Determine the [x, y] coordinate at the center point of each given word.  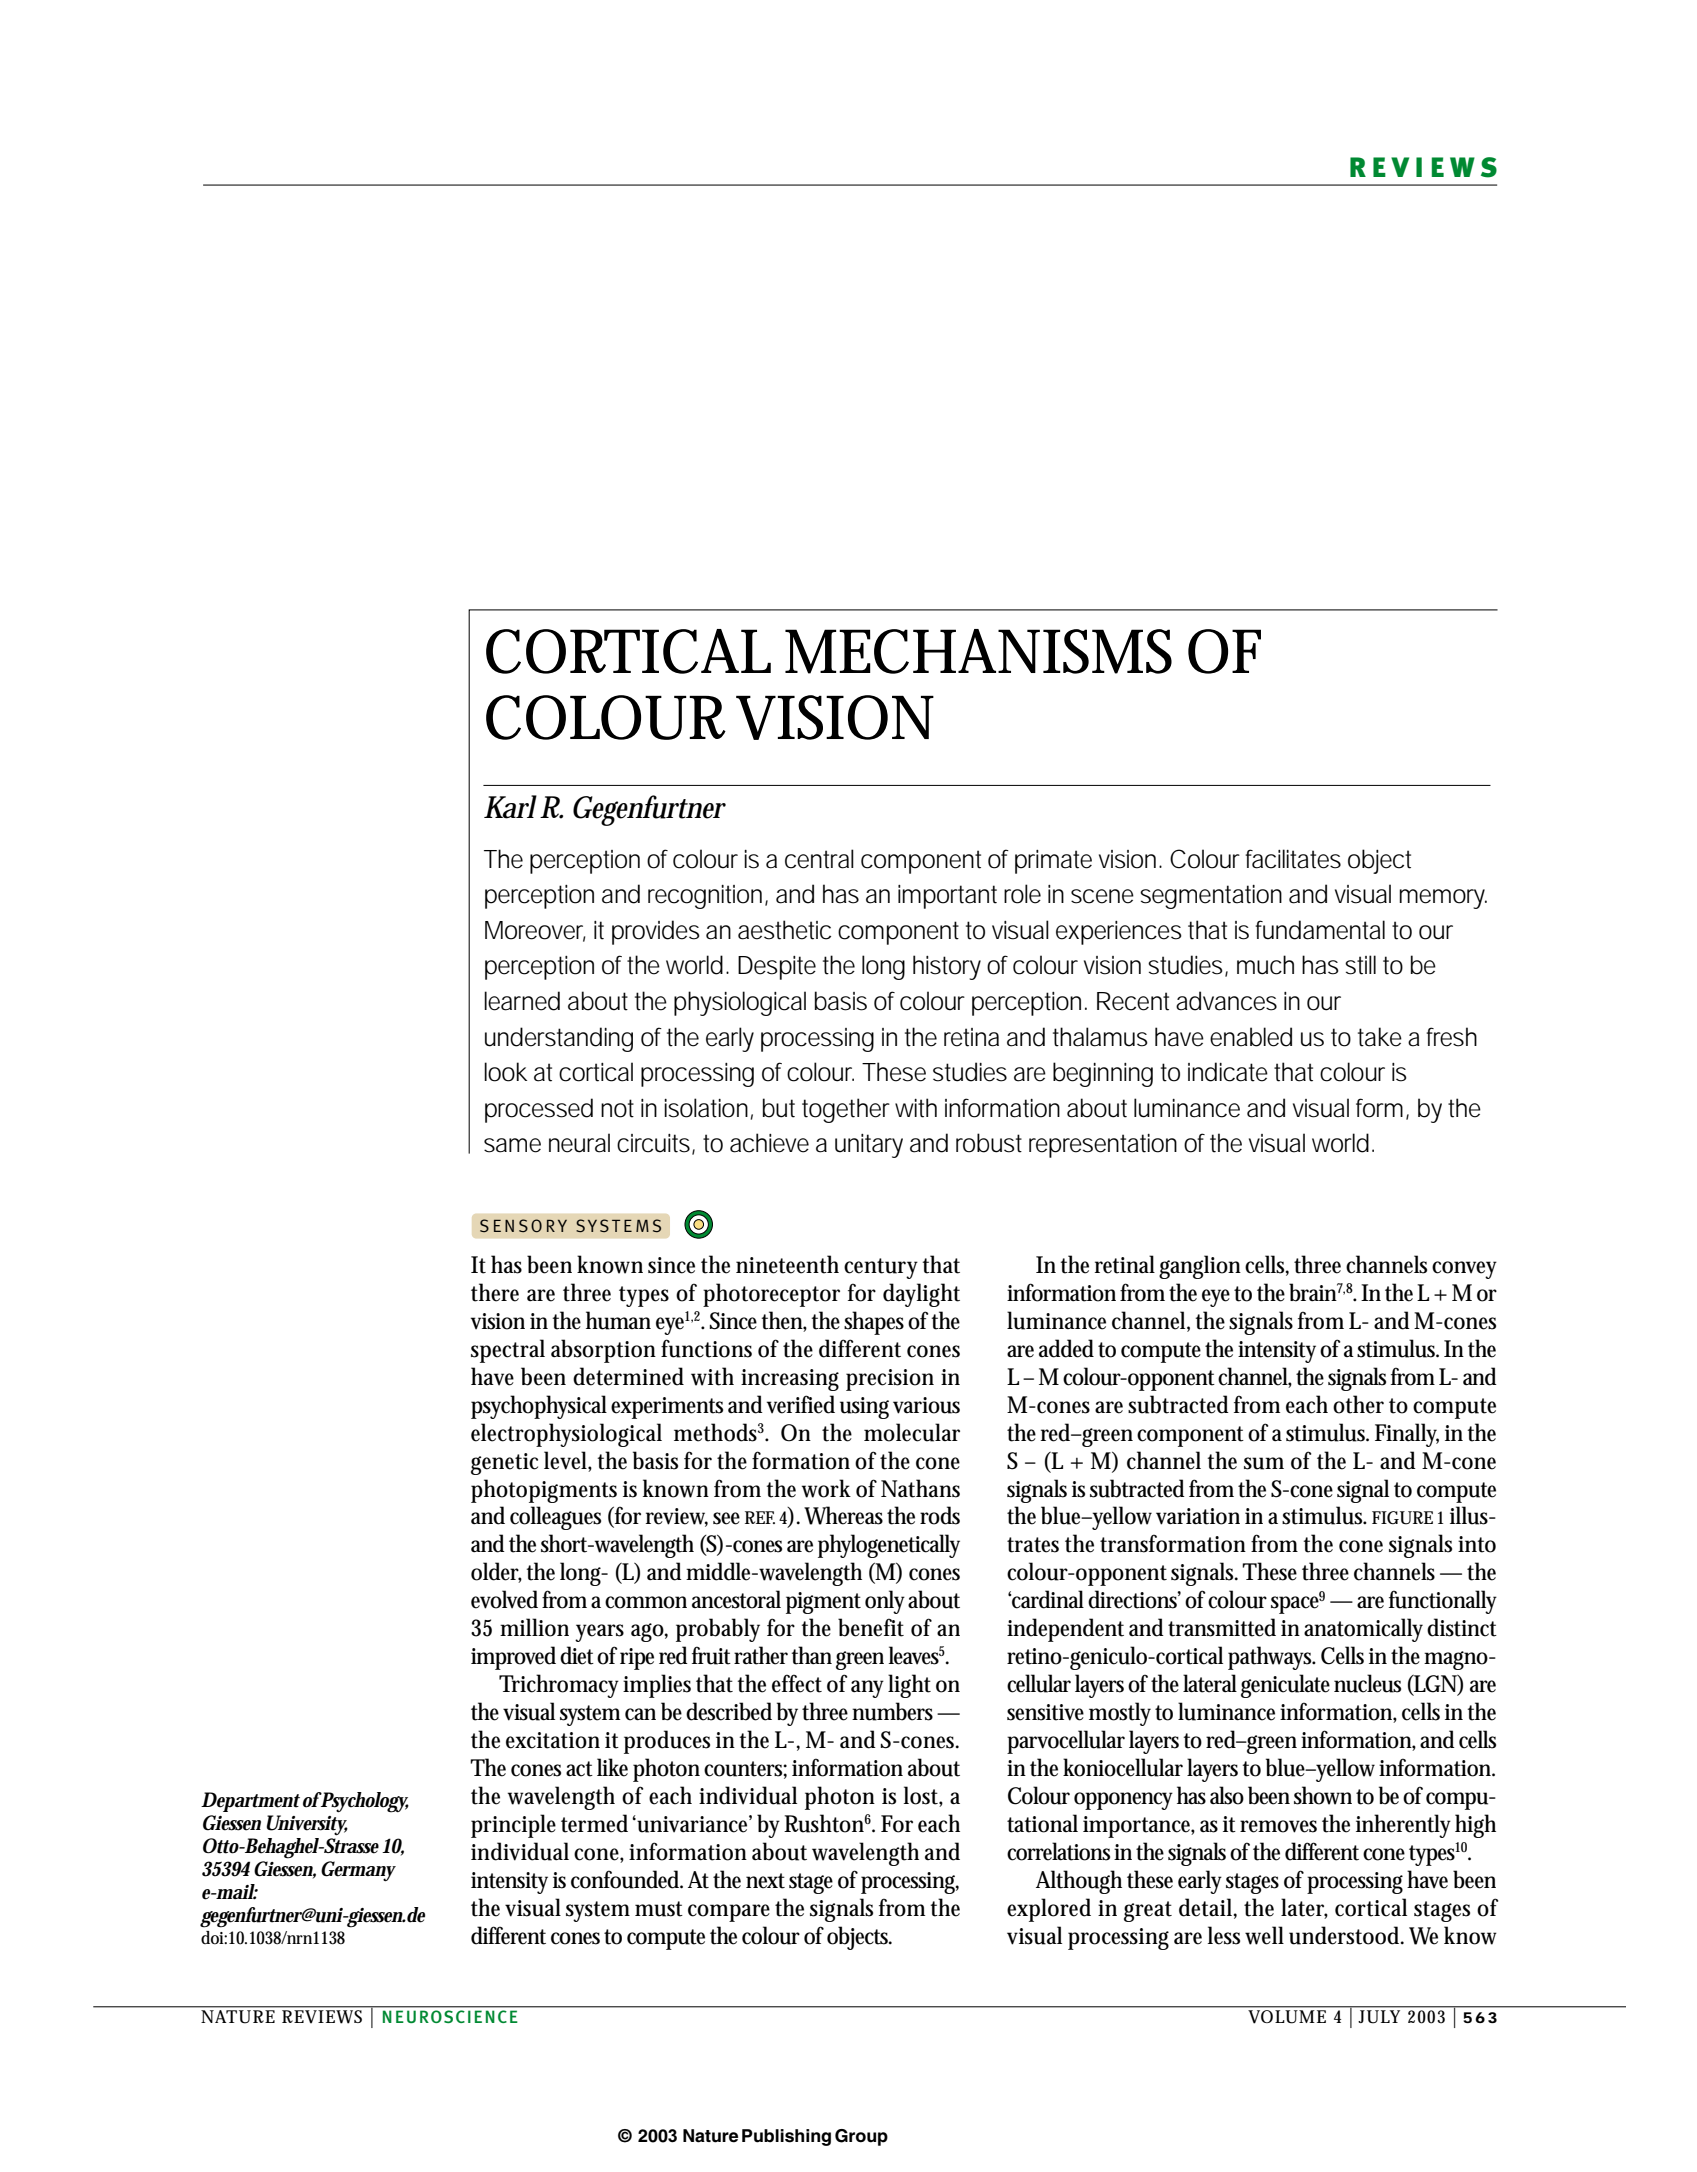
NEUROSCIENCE [450, 2016]
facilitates [1293, 859]
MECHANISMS [978, 651]
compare [729, 1913]
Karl [510, 807]
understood [1346, 1935]
